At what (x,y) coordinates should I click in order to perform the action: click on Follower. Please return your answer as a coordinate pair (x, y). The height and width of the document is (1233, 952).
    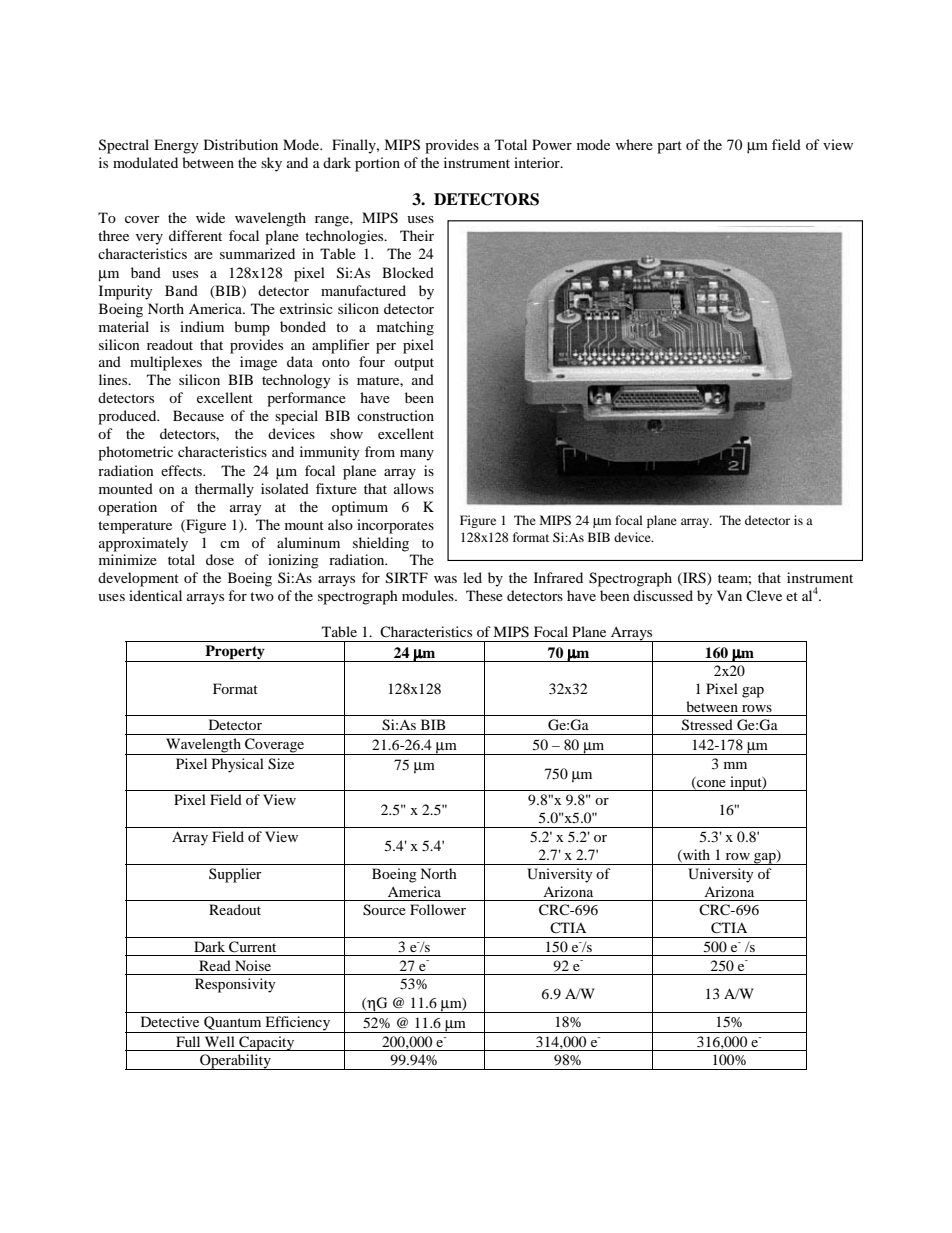
    Looking at the image, I should click on (438, 909).
